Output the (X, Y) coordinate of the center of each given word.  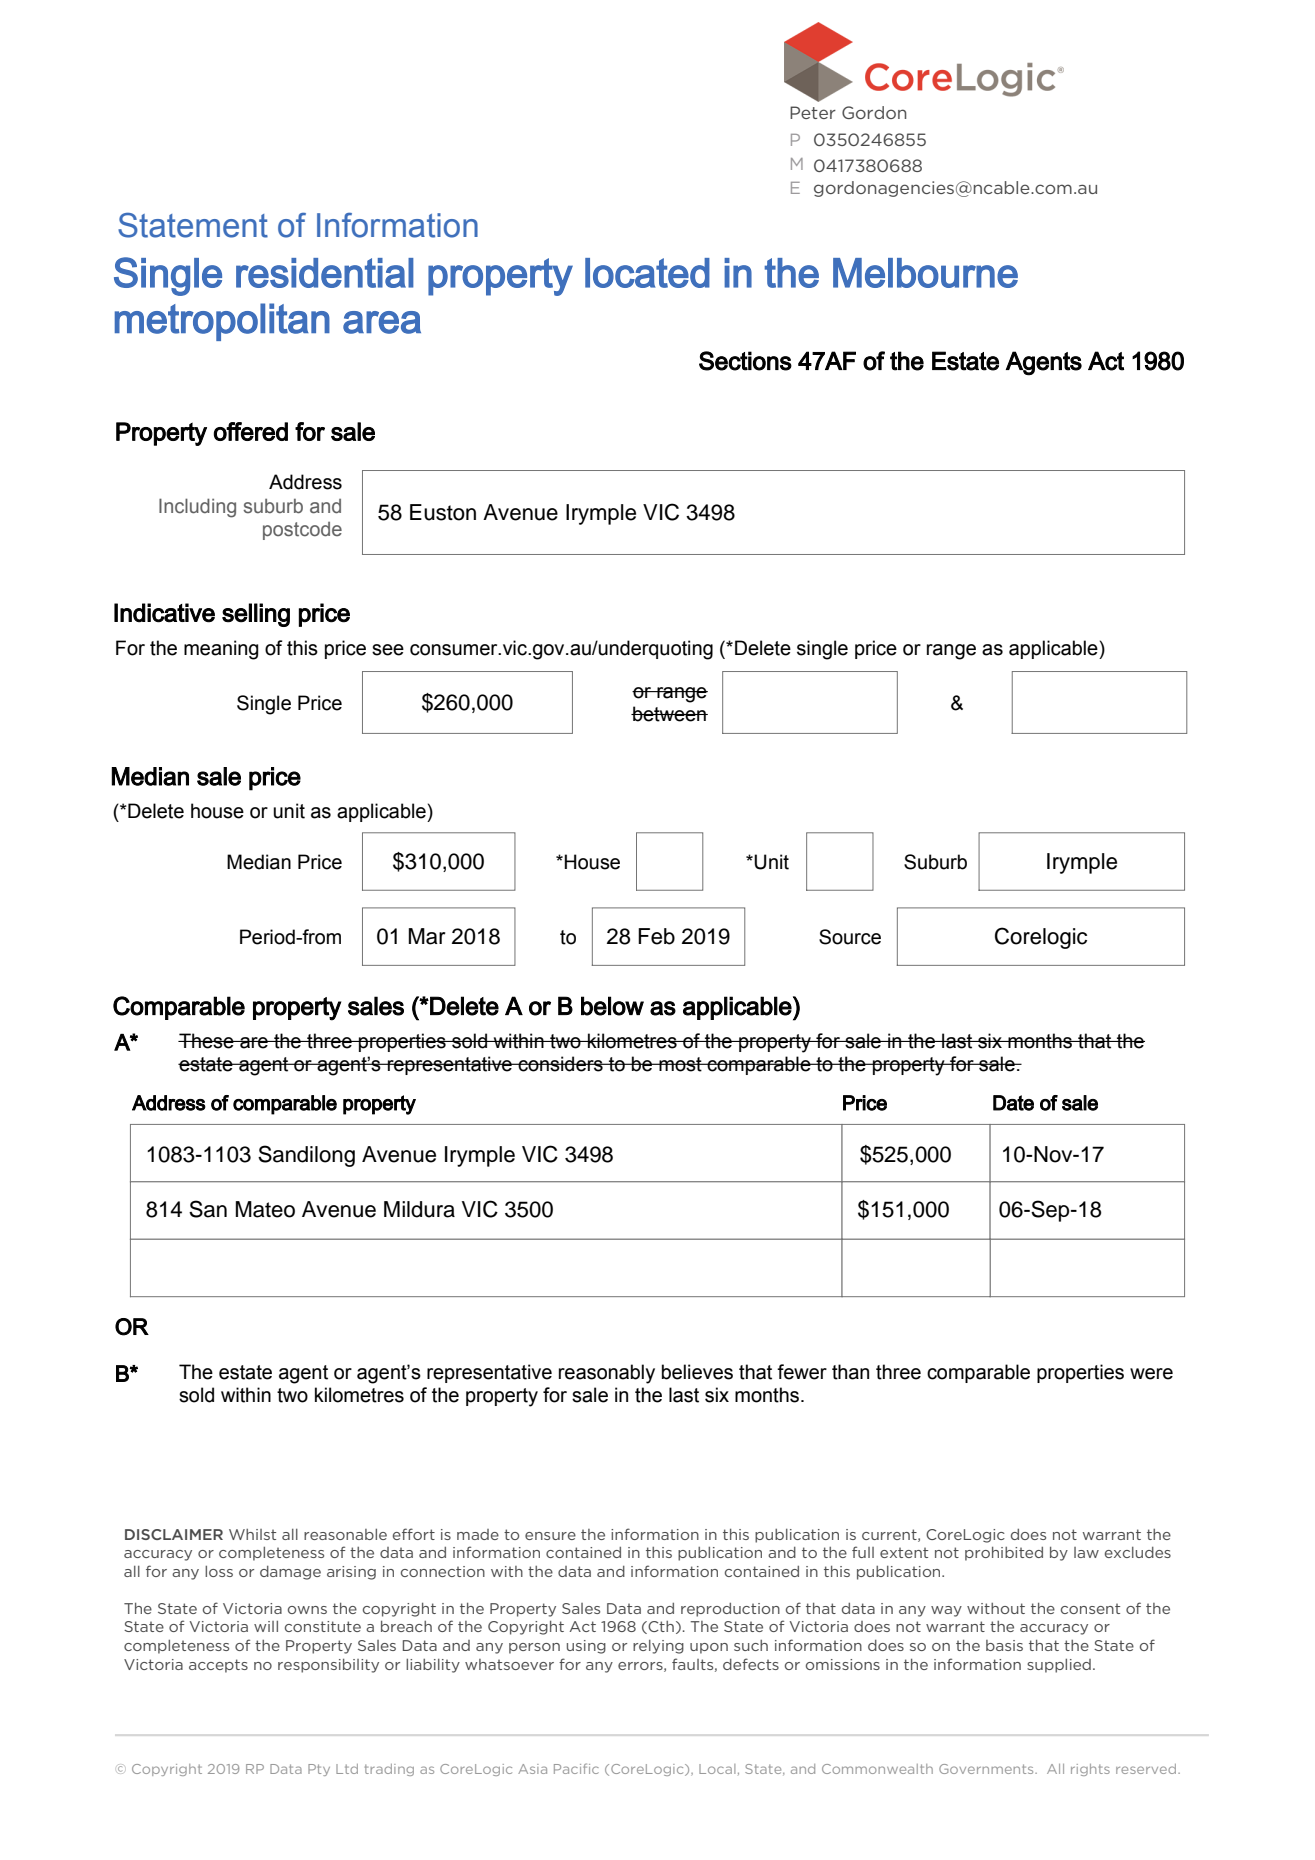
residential (325, 273)
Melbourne (925, 273)
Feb (656, 936)
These (207, 1041)
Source (850, 937)
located (647, 273)
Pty (319, 1770)
